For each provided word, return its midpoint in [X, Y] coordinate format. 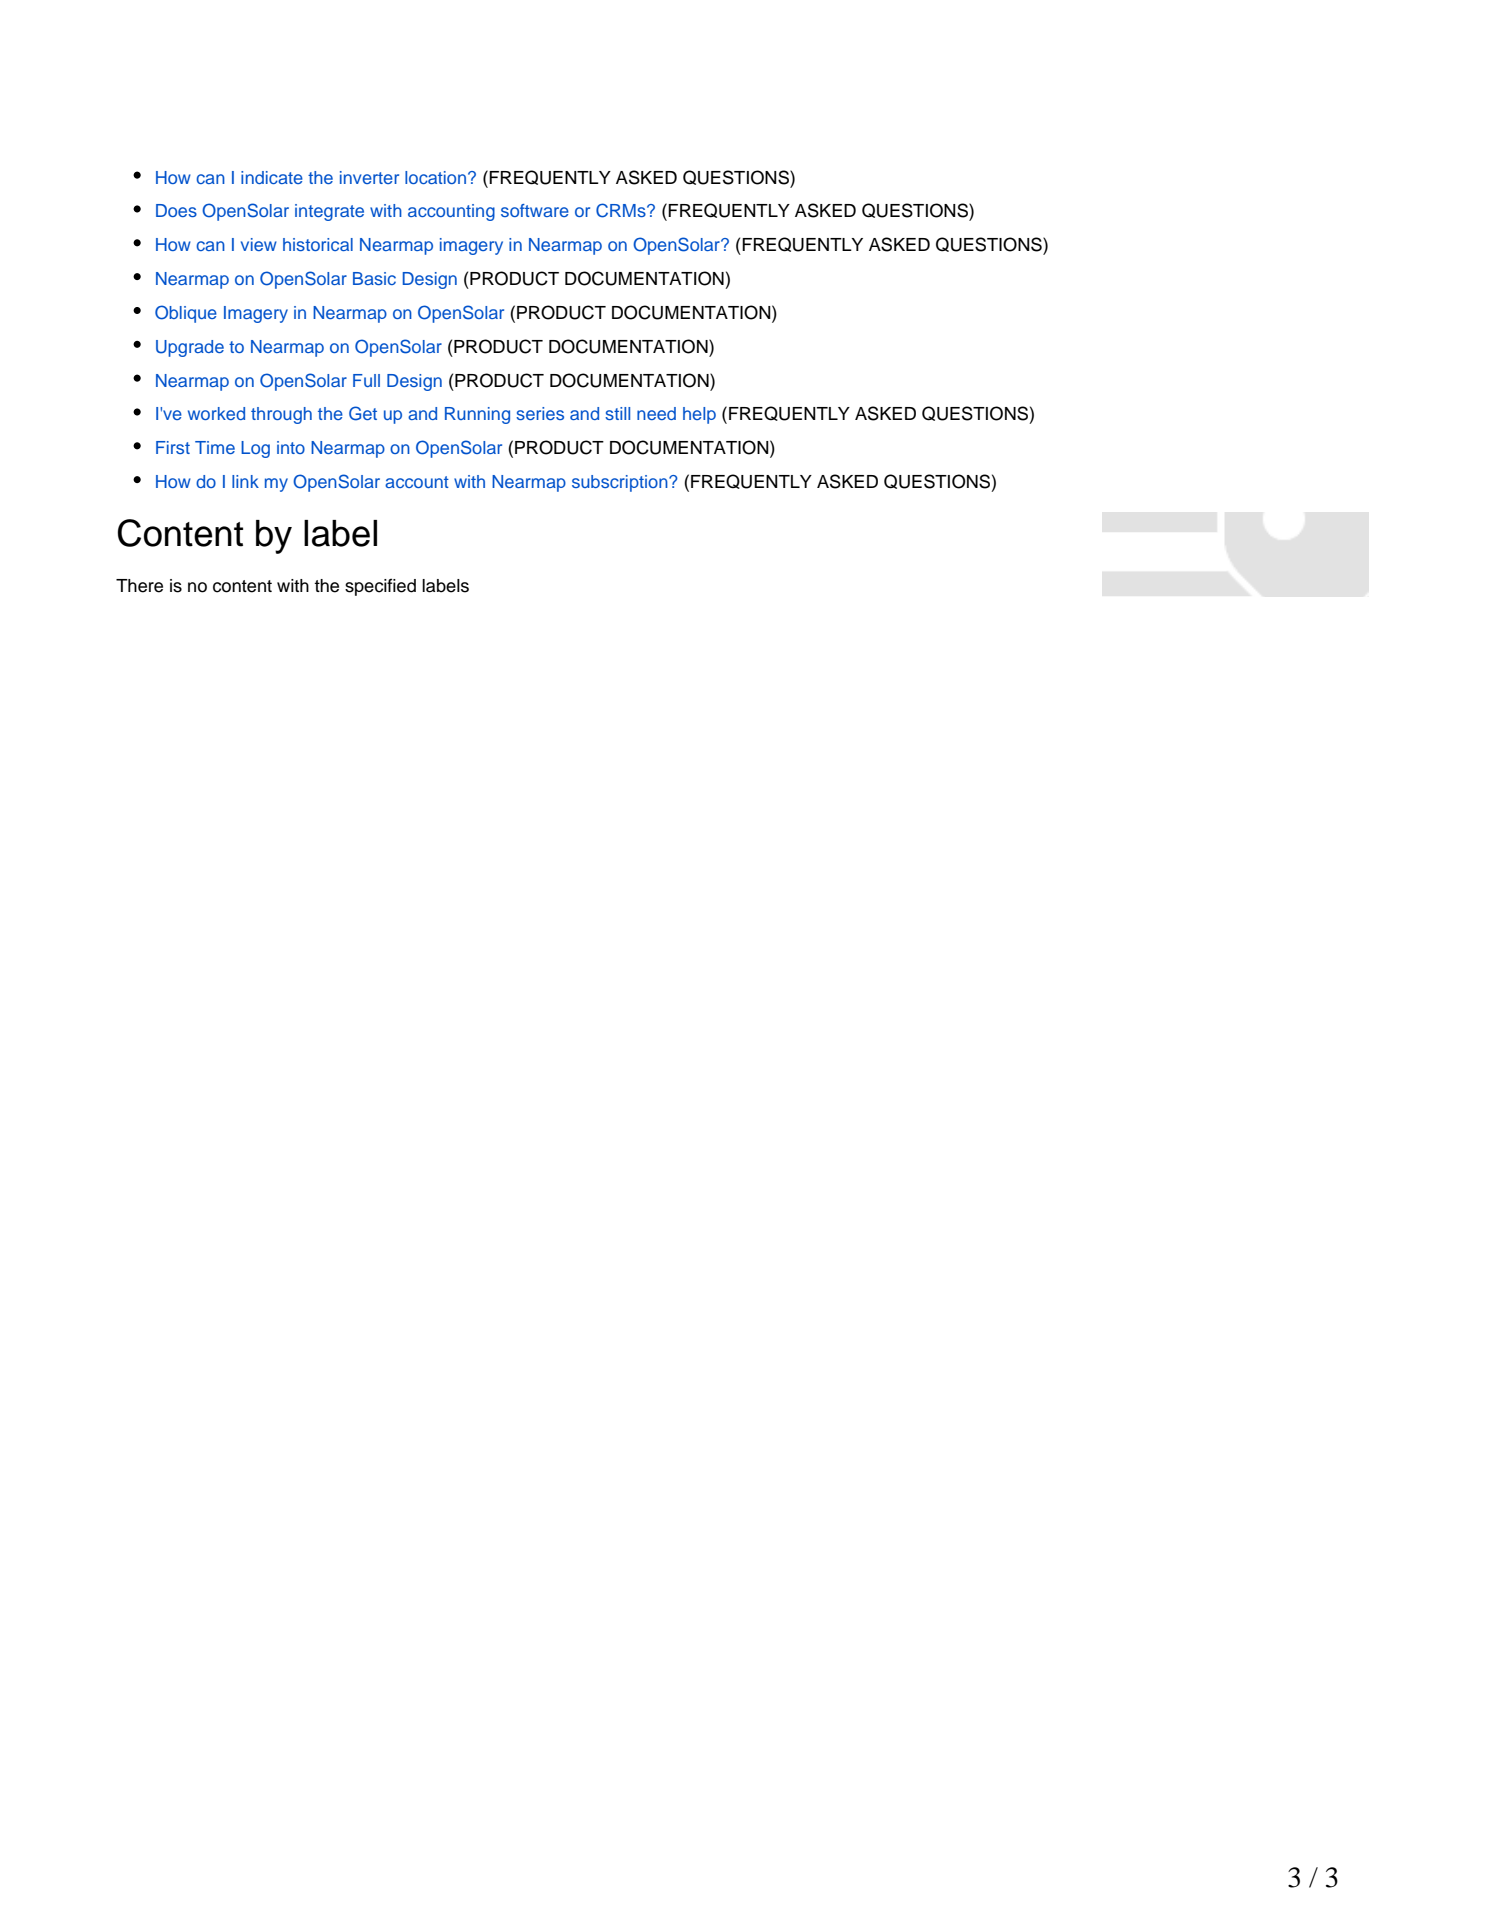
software [535, 210]
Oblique [186, 314]
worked [216, 413]
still [617, 413]
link [245, 481]
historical [318, 244]
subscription [621, 483]
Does [176, 210]
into [291, 447]
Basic [374, 278]
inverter [369, 177]
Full [366, 380]
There [139, 586]
